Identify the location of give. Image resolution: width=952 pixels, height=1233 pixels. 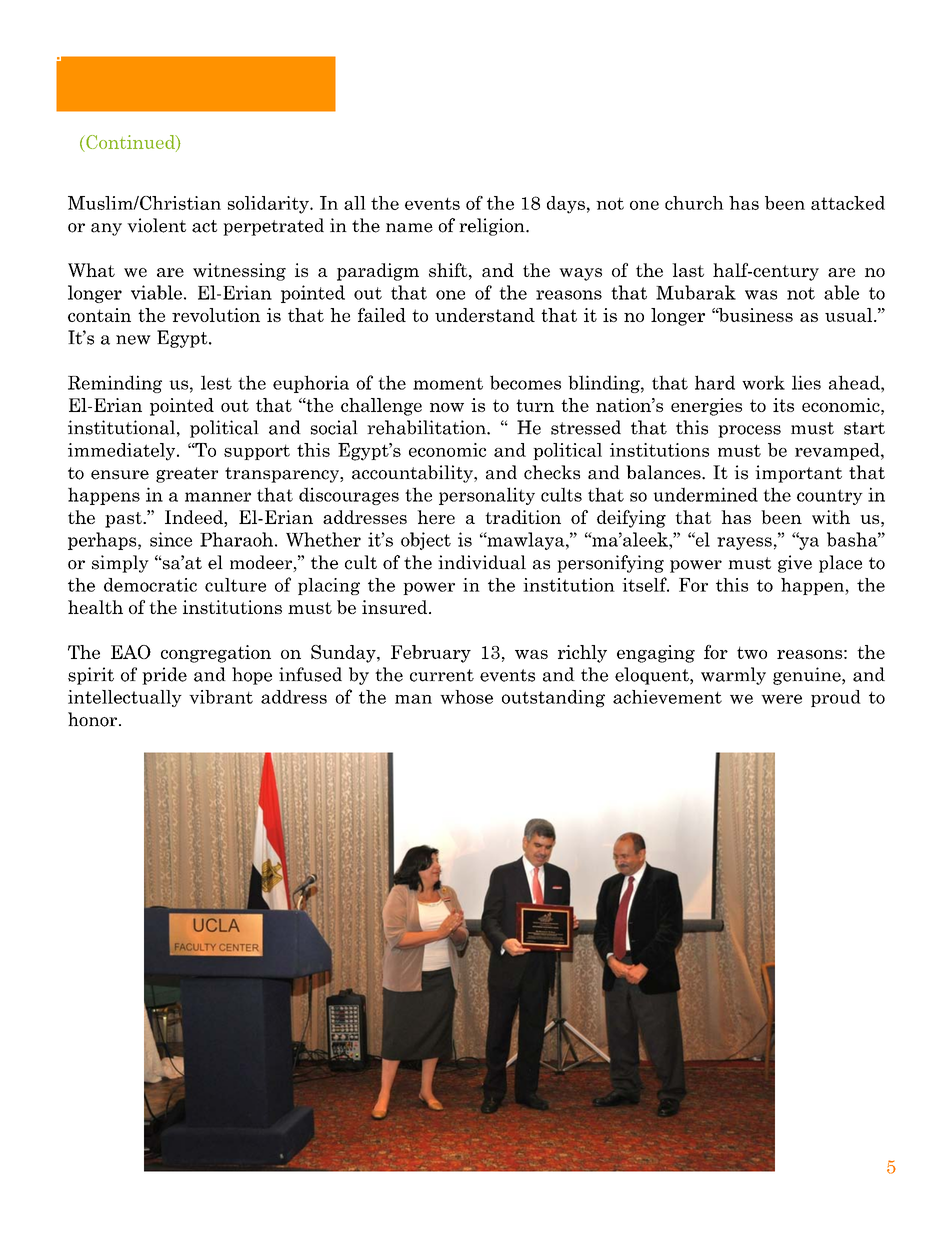
(795, 564).
